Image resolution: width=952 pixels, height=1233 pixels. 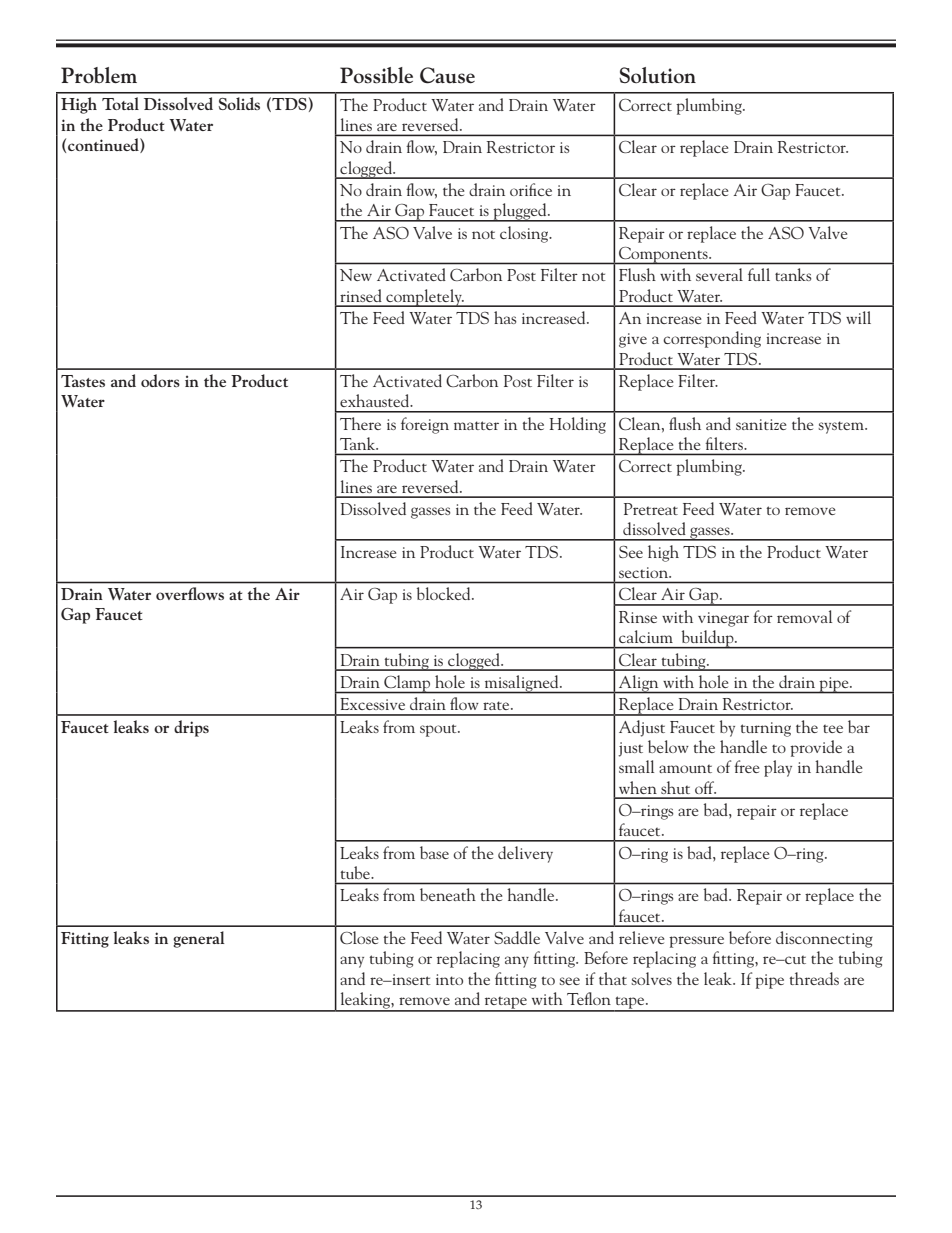 What do you see at coordinates (447, 75) in the screenshot?
I see `Cause` at bounding box center [447, 75].
